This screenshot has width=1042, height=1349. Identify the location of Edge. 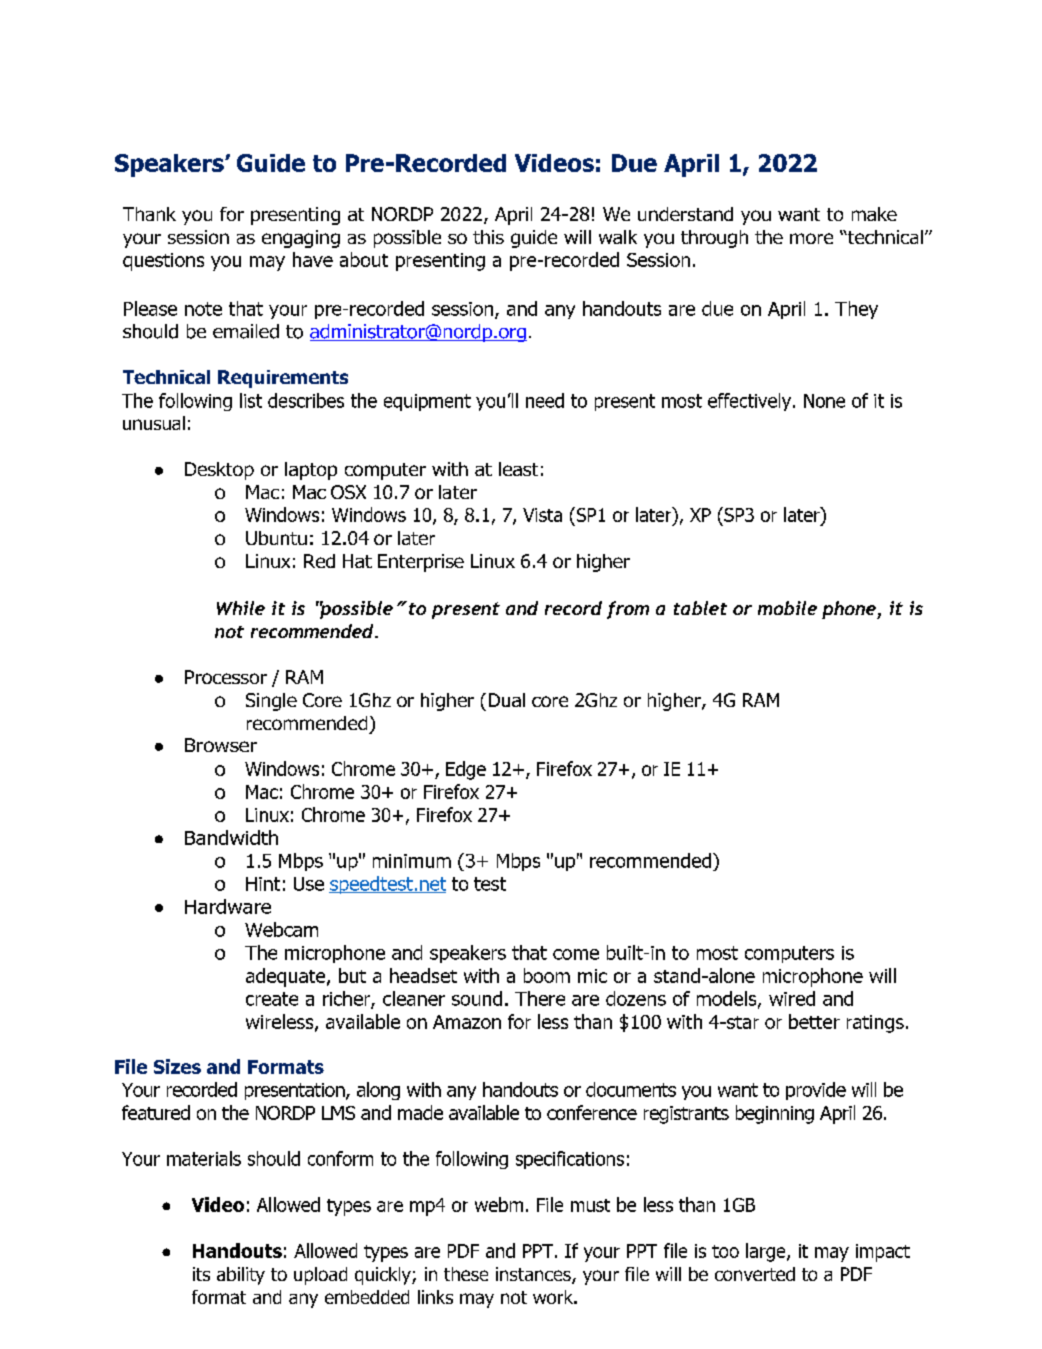
(466, 770).
